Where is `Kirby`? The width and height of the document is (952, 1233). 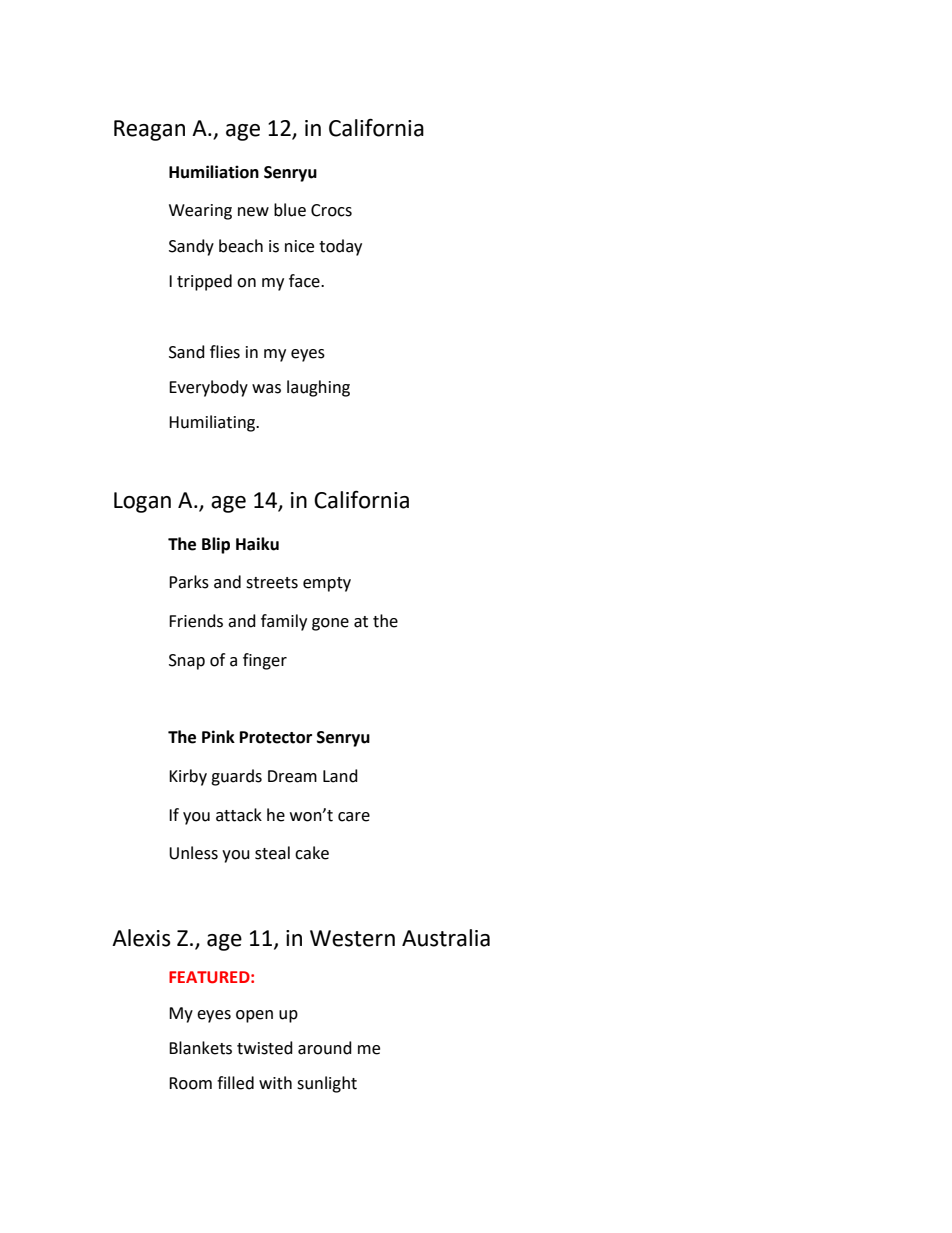
Kirby is located at coordinates (188, 777).
